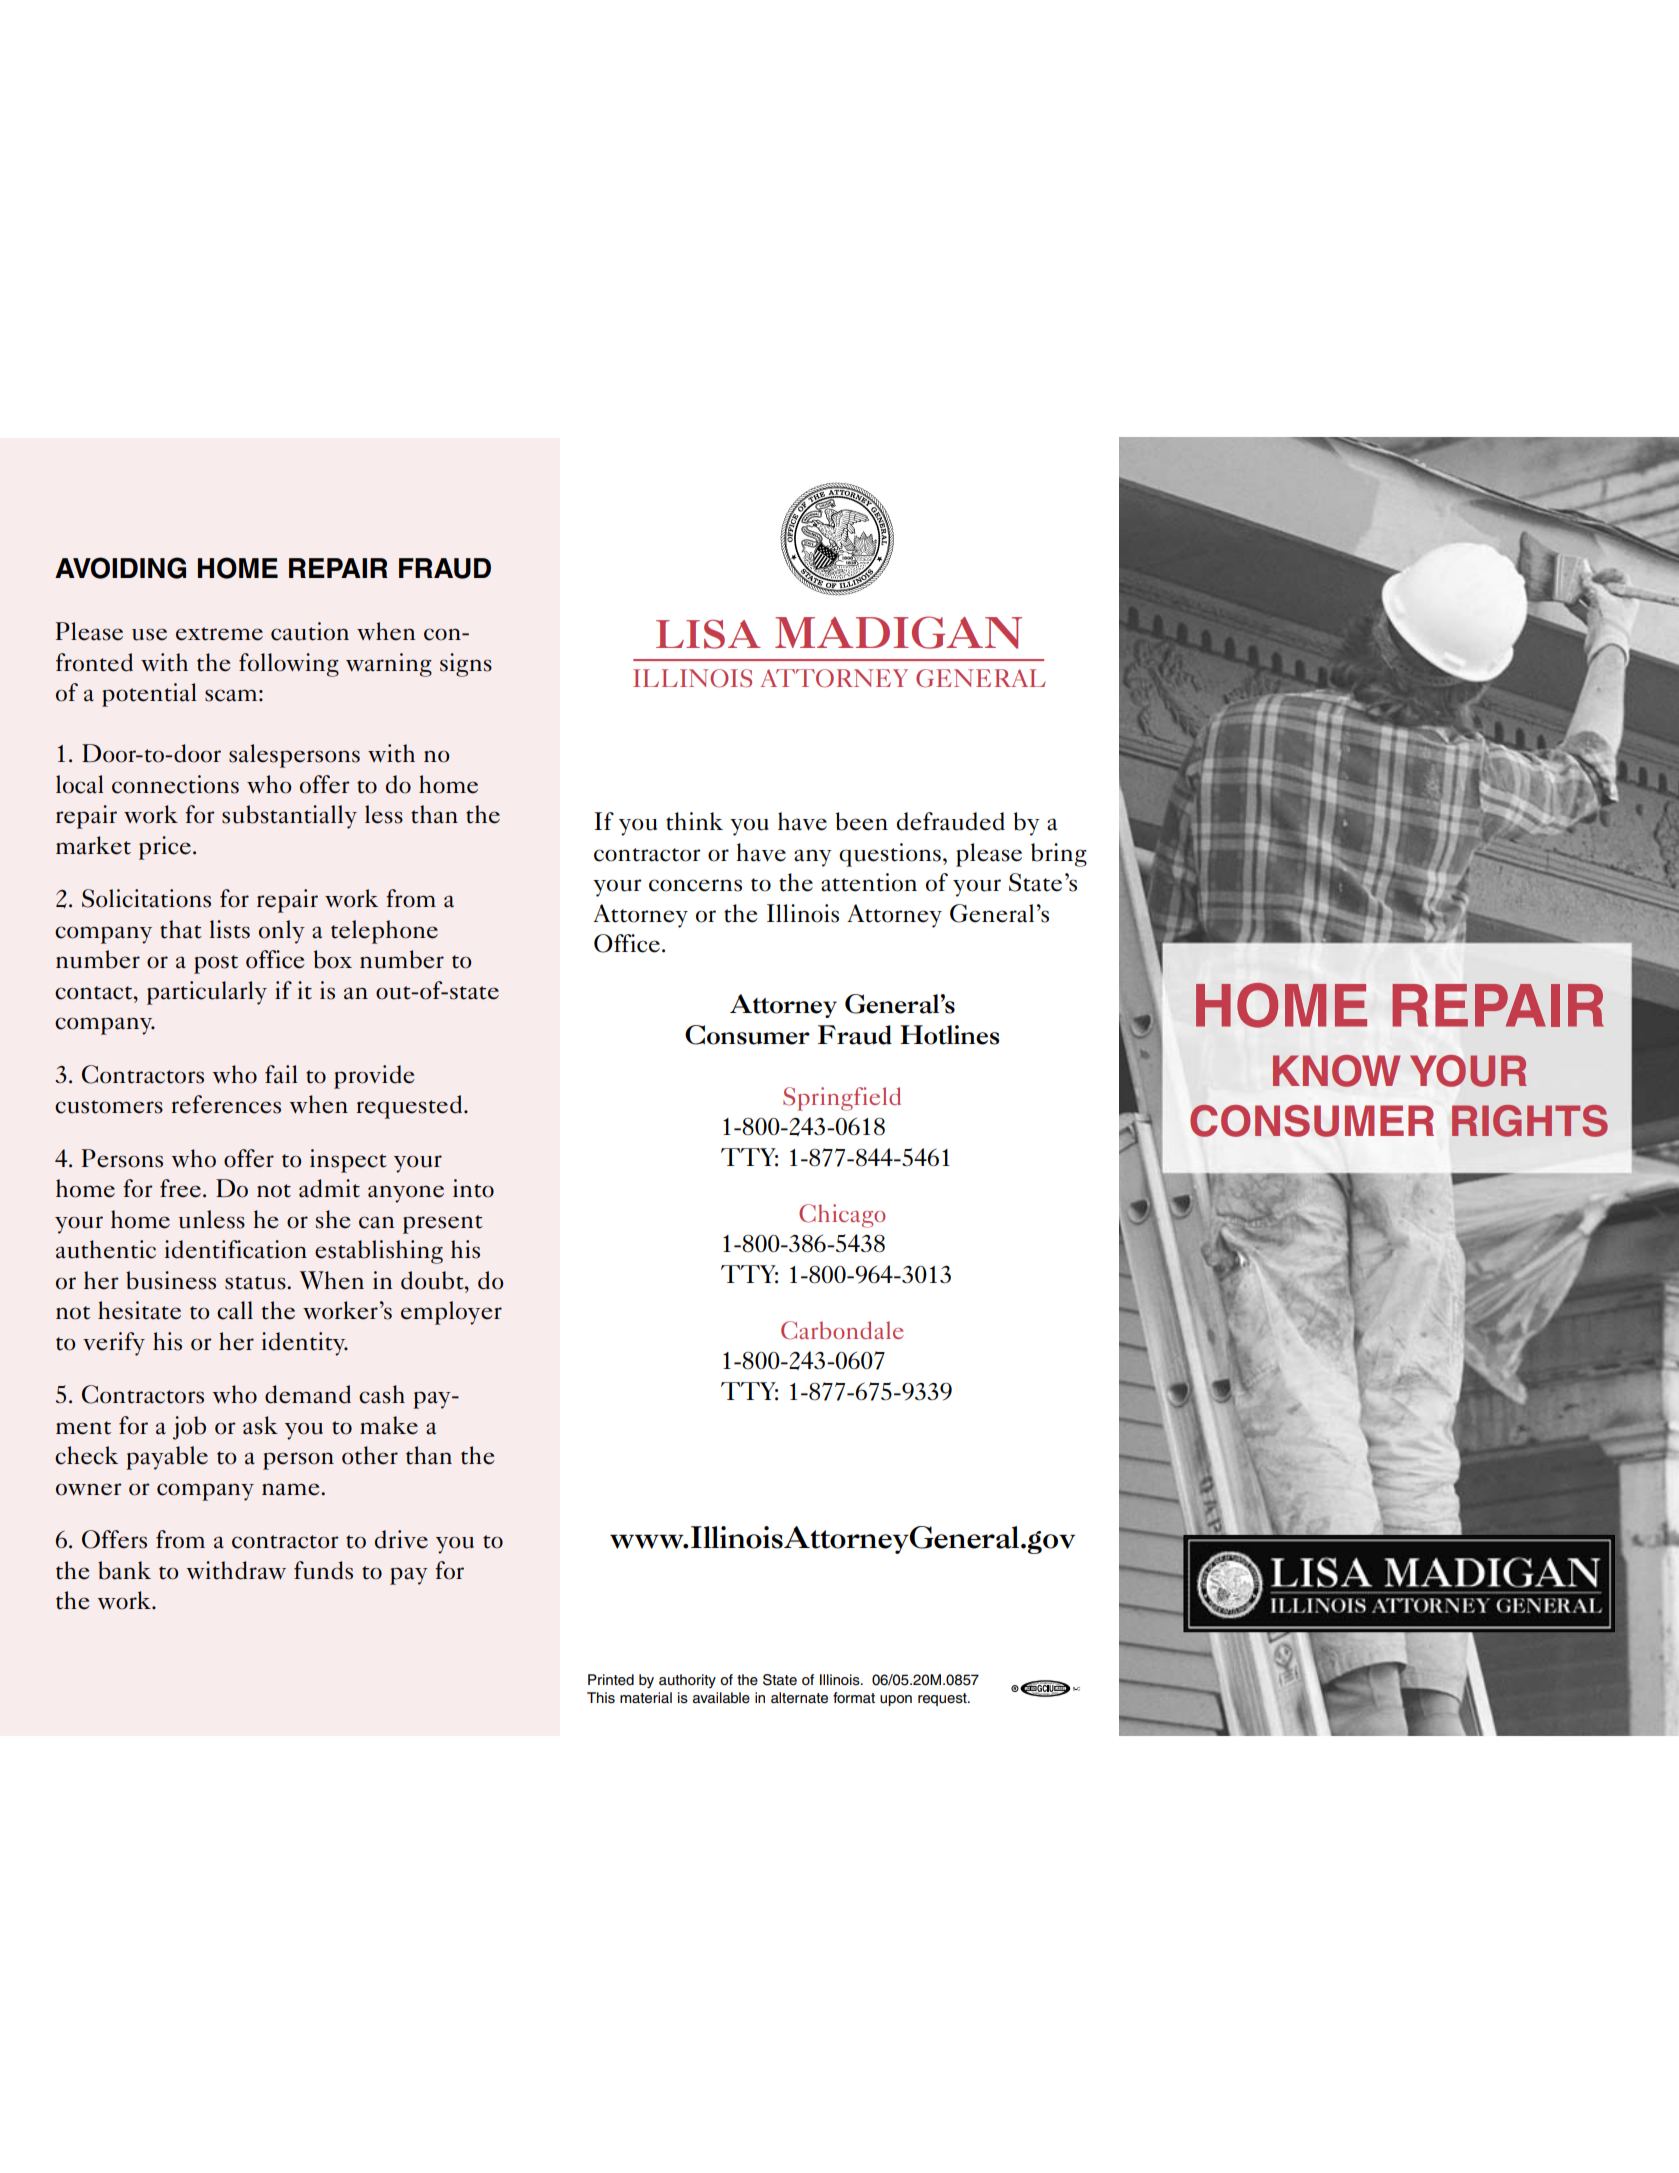 The image size is (1679, 2173). What do you see at coordinates (1337, 1071) in the screenshot?
I see `KNOW` at bounding box center [1337, 1071].
